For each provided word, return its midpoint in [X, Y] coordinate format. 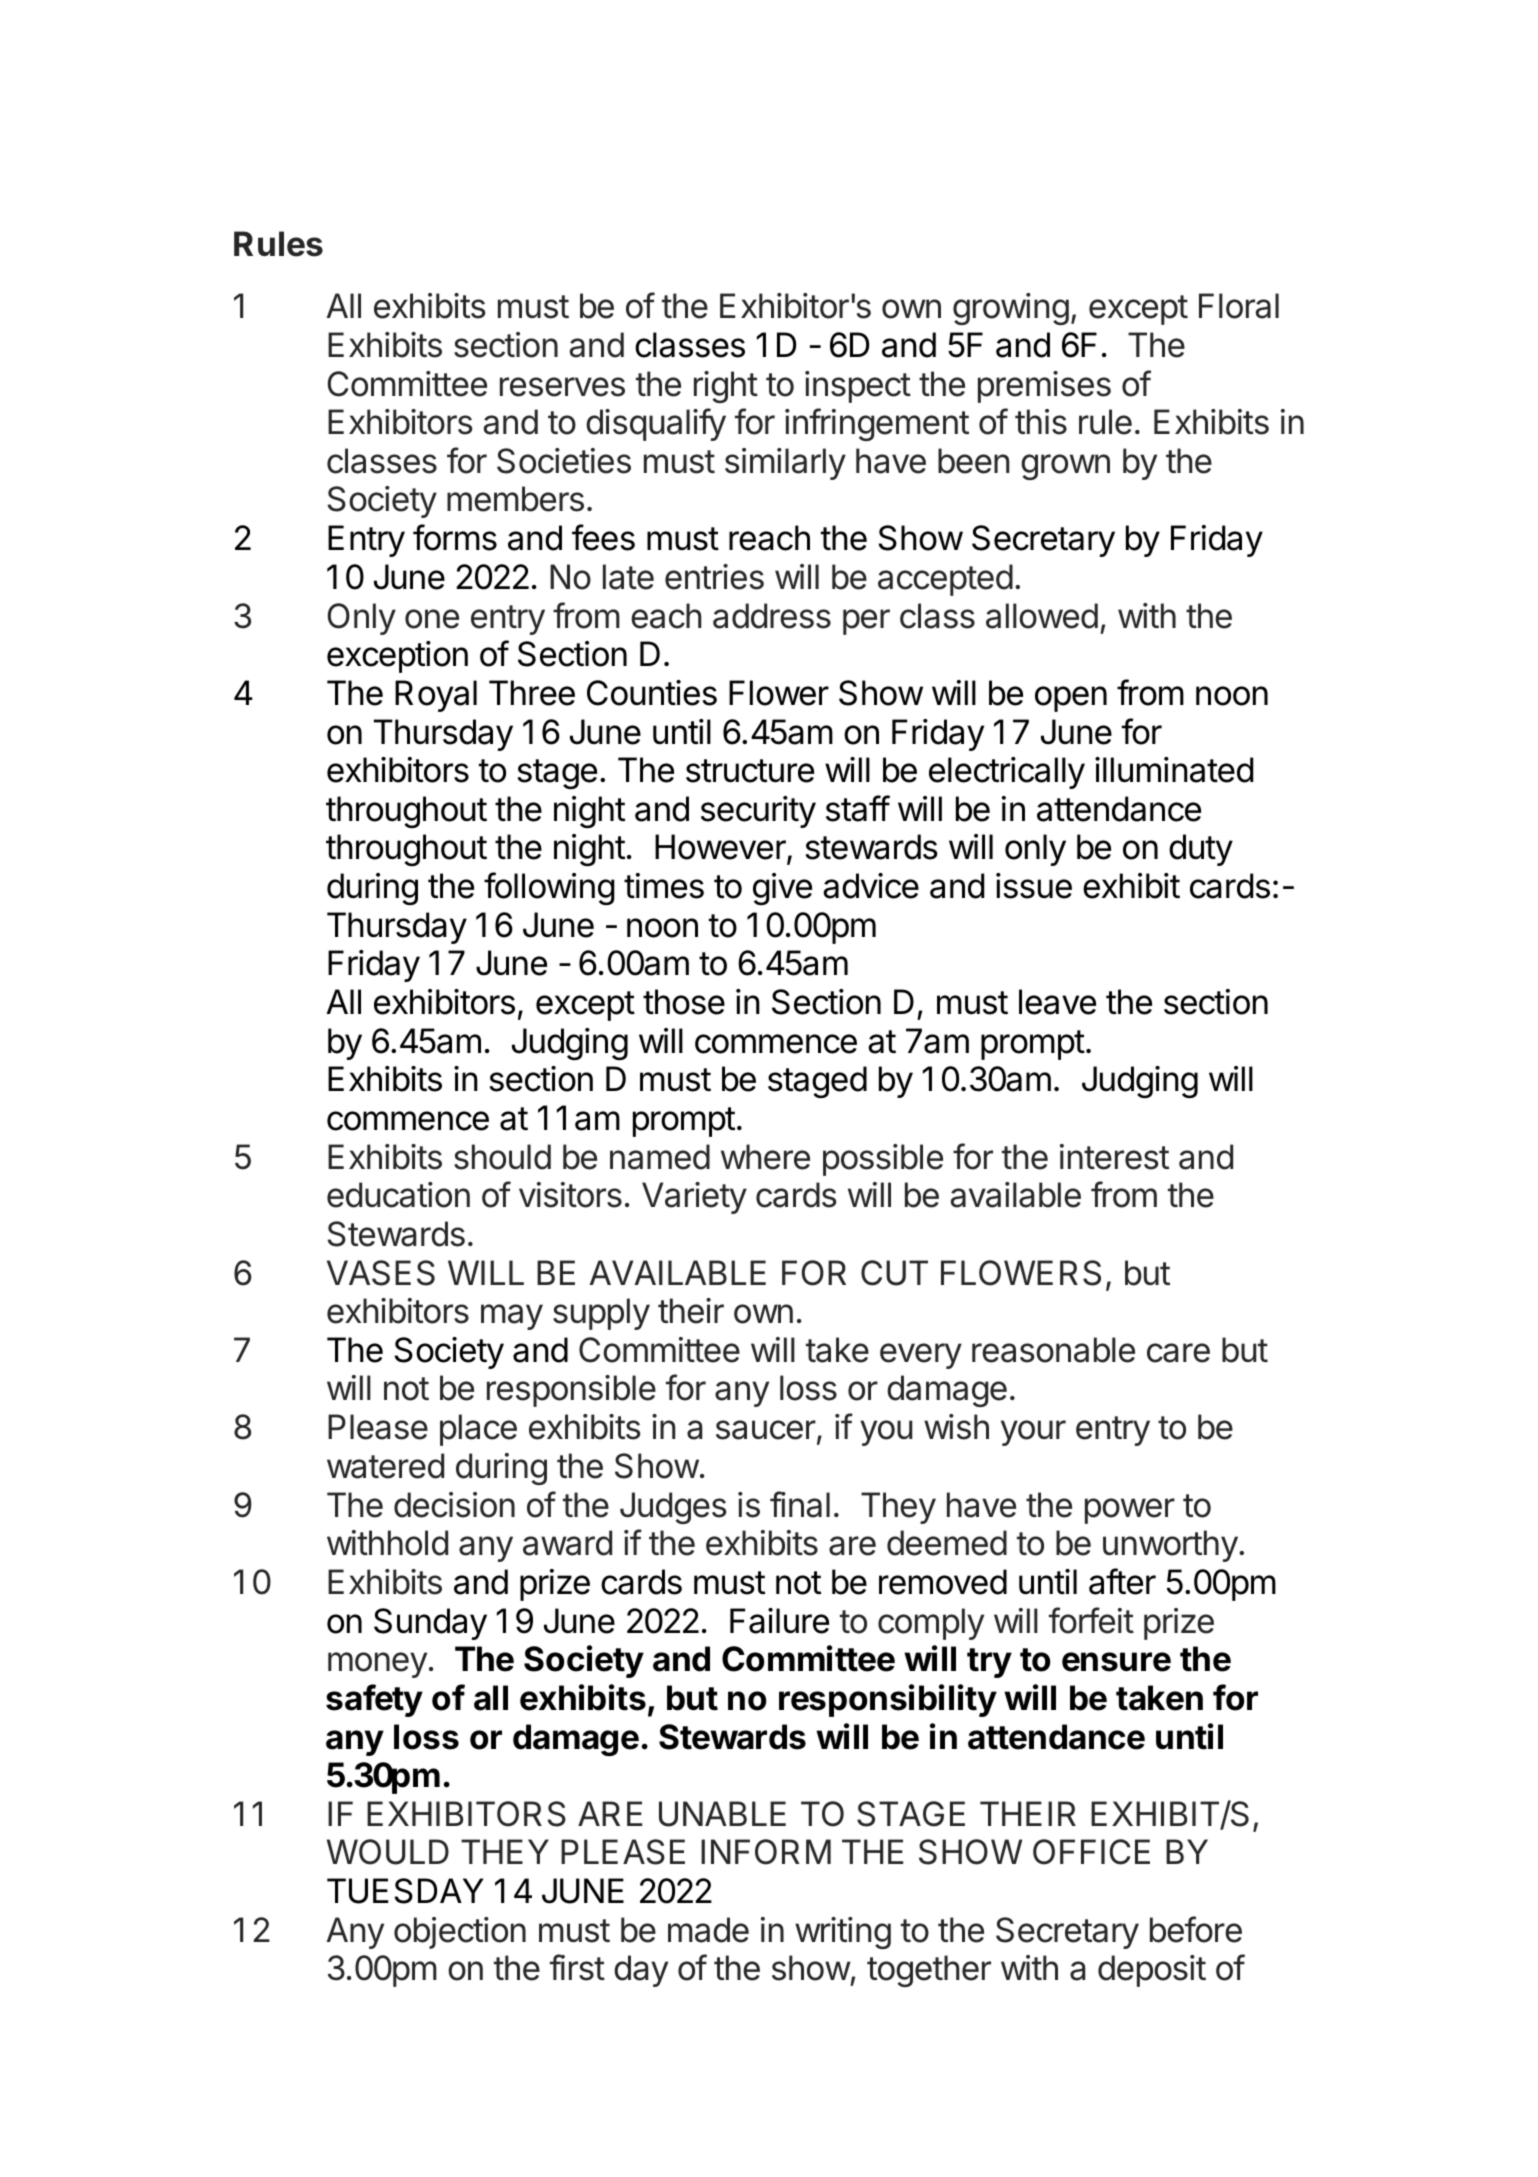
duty [1201, 850]
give [782, 889]
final [800, 1504]
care [1178, 1353]
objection [460, 1933]
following [549, 889]
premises [1044, 387]
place [478, 1430]
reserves [562, 387]
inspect [858, 387]
